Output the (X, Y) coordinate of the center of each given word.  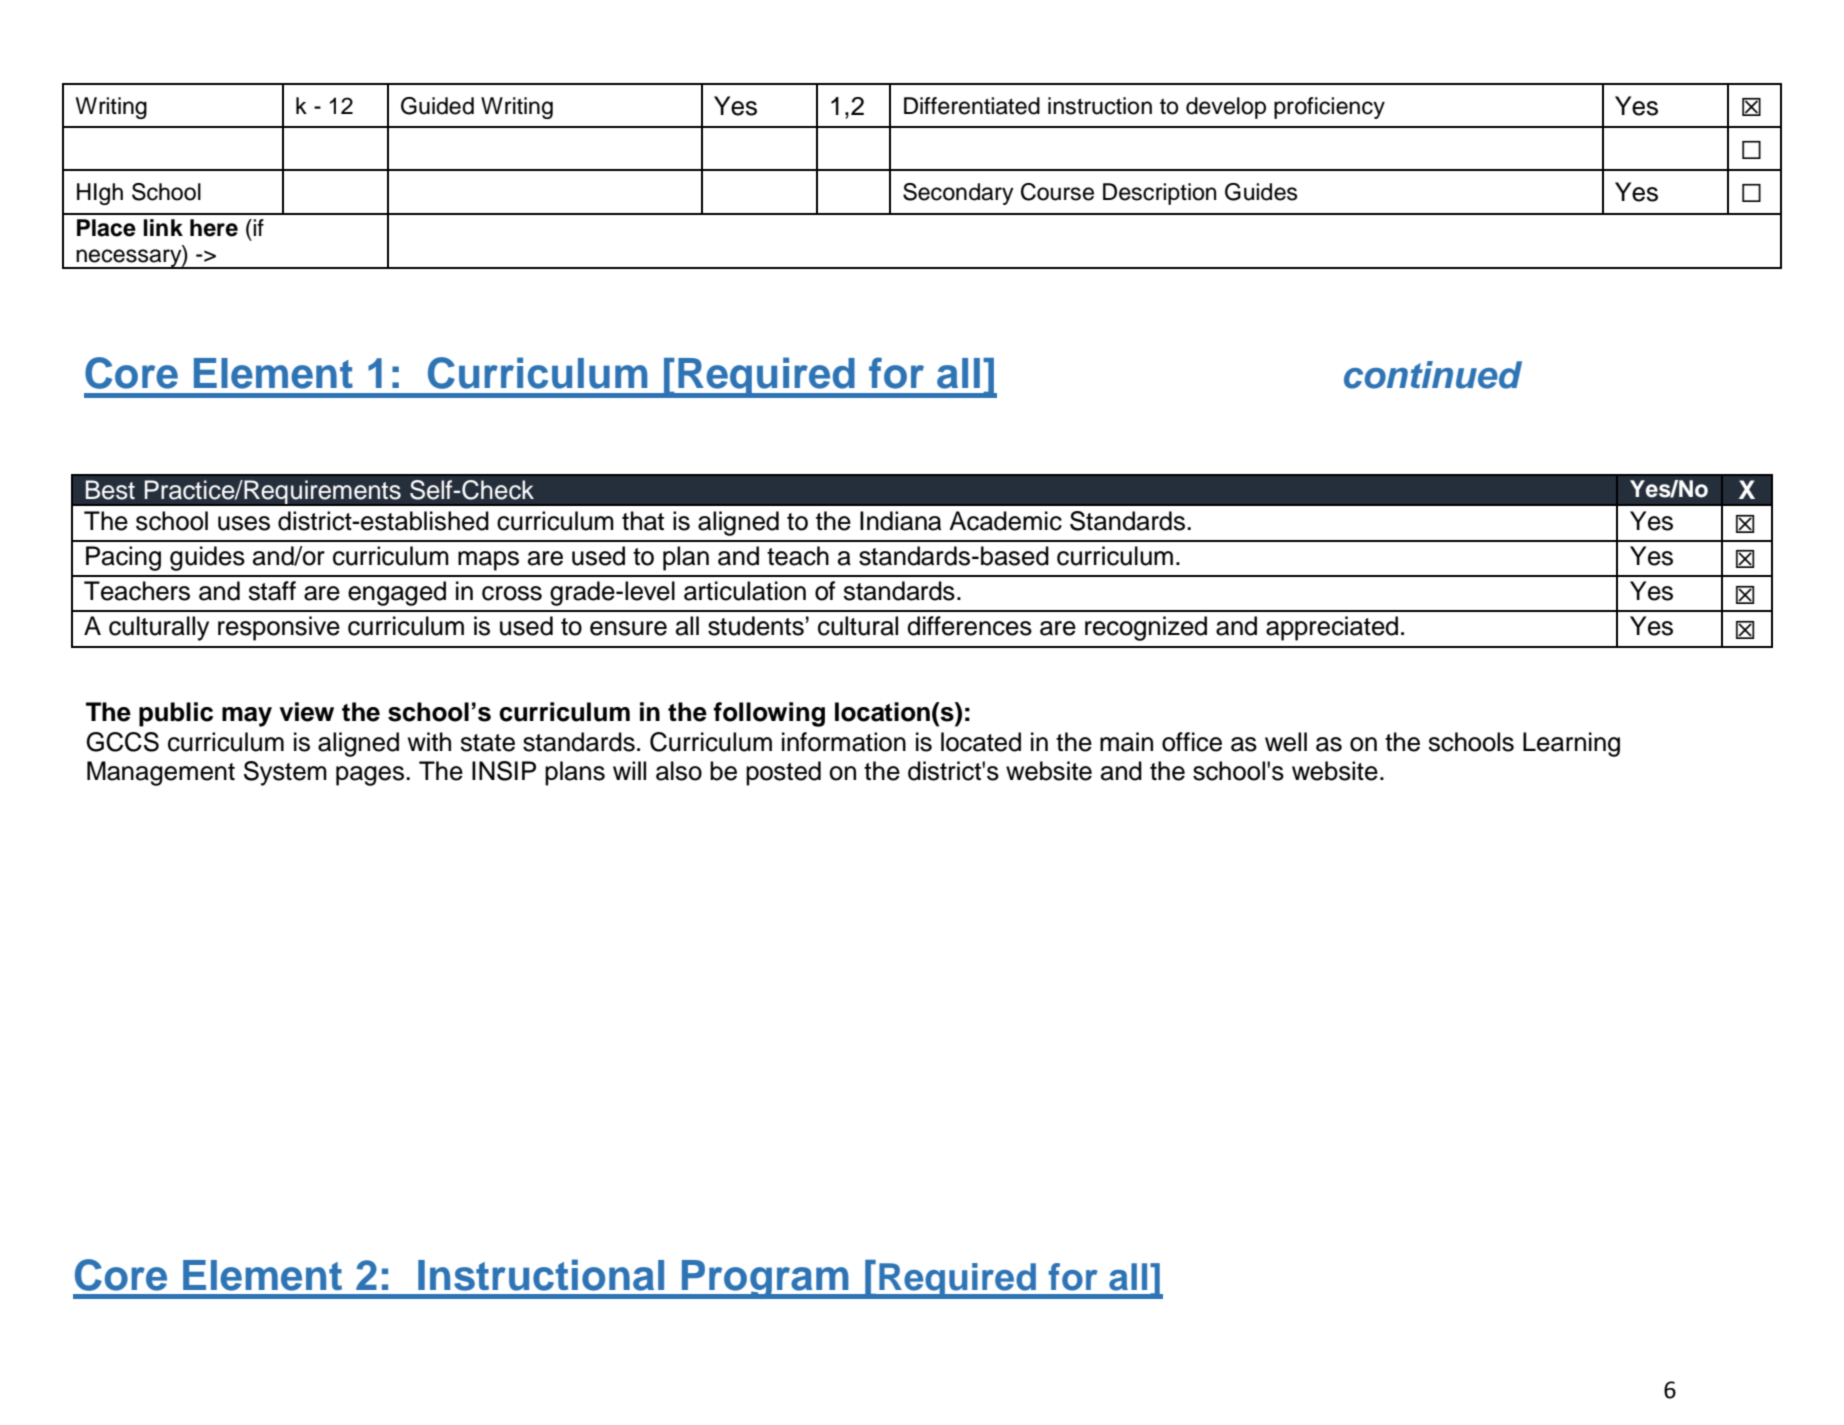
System (285, 773)
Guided (437, 106)
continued (1433, 375)
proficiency (1329, 108)
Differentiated (972, 106)
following (769, 714)
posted (783, 773)
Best (110, 490)
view (306, 712)
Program (765, 1279)
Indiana (900, 521)
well (1286, 742)
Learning (1571, 744)
